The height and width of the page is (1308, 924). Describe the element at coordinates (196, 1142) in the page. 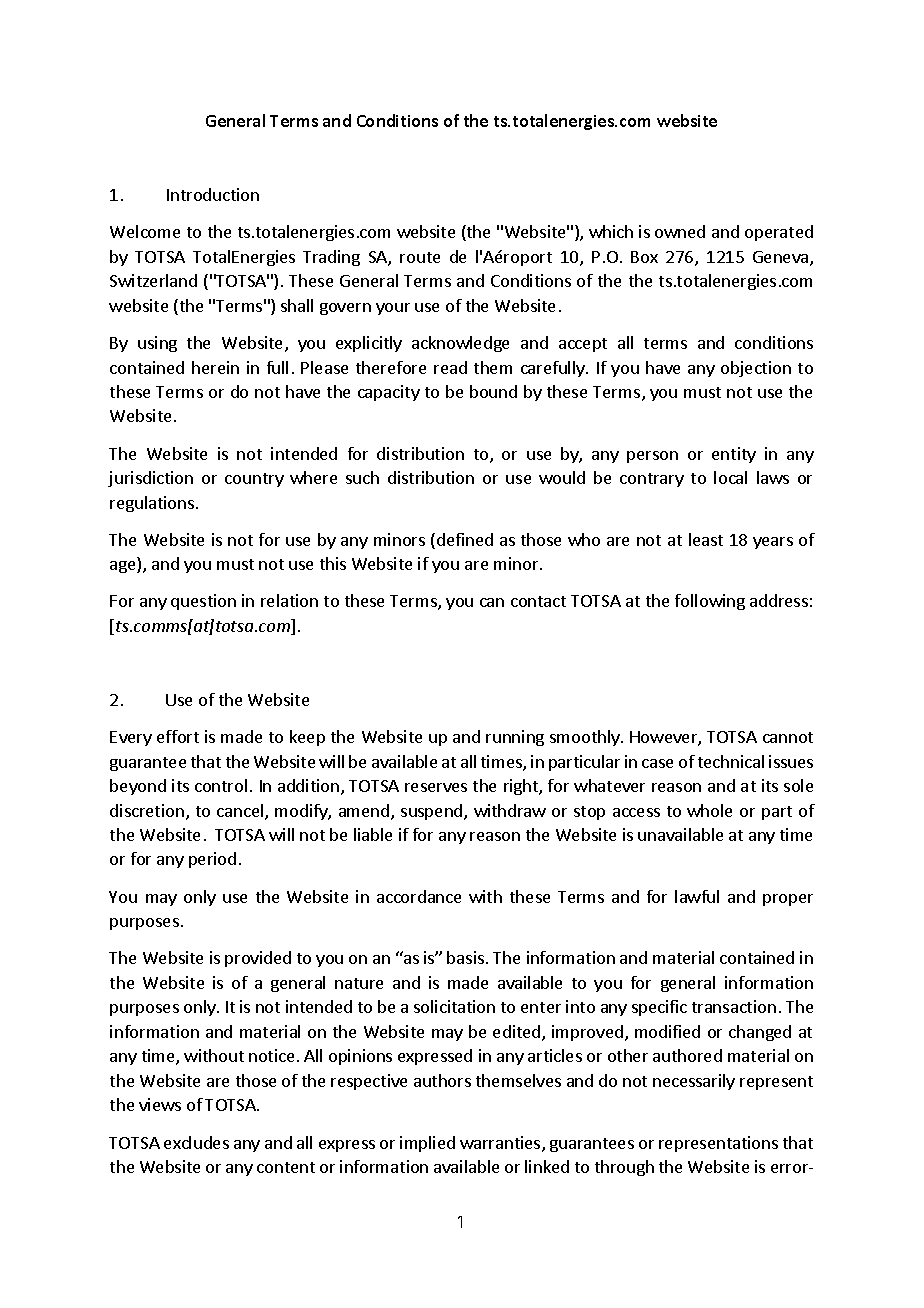

I see `excludes` at that location.
